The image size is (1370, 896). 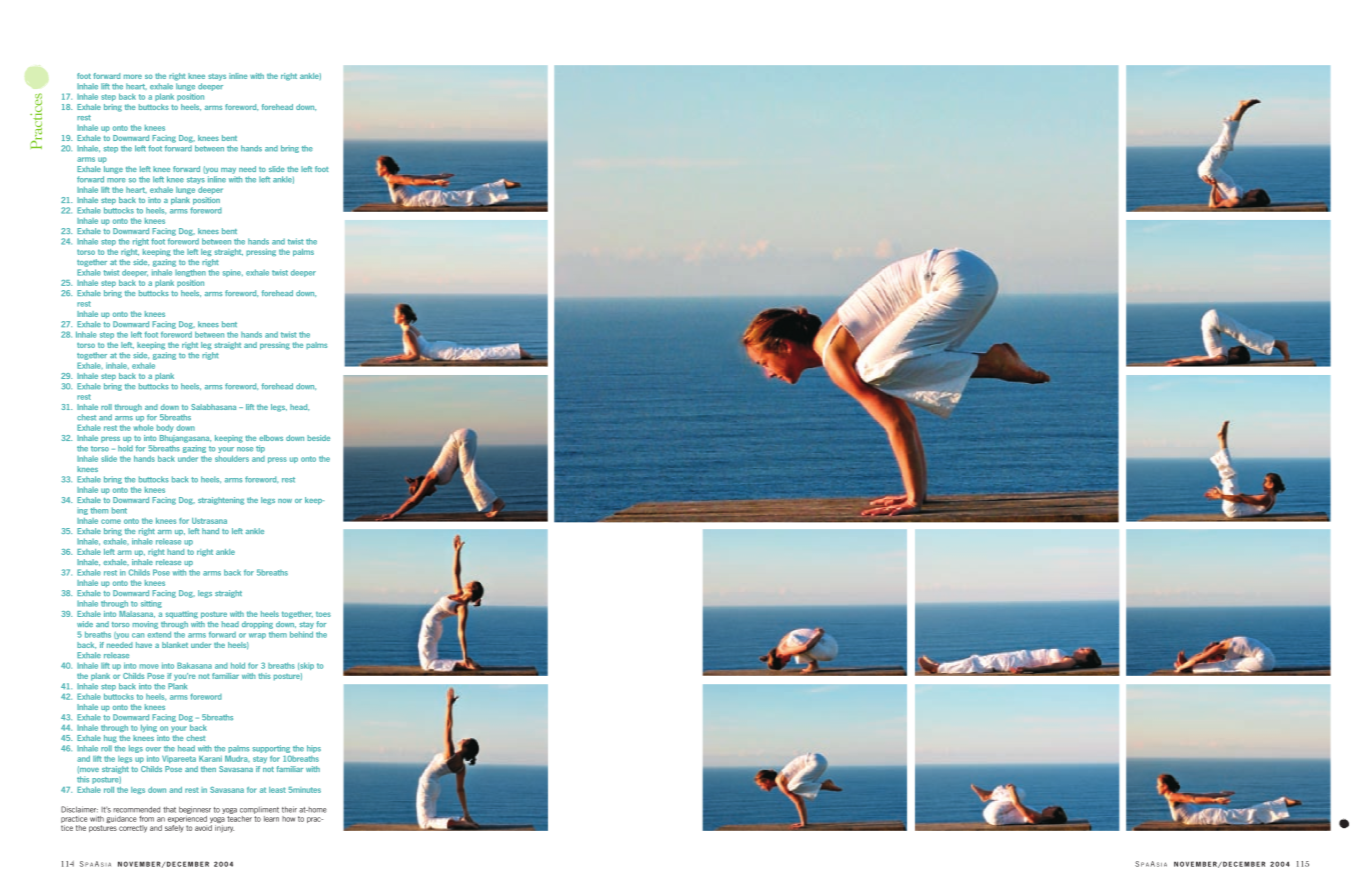 What do you see at coordinates (165, 428) in the screenshot?
I see `body` at bounding box center [165, 428].
